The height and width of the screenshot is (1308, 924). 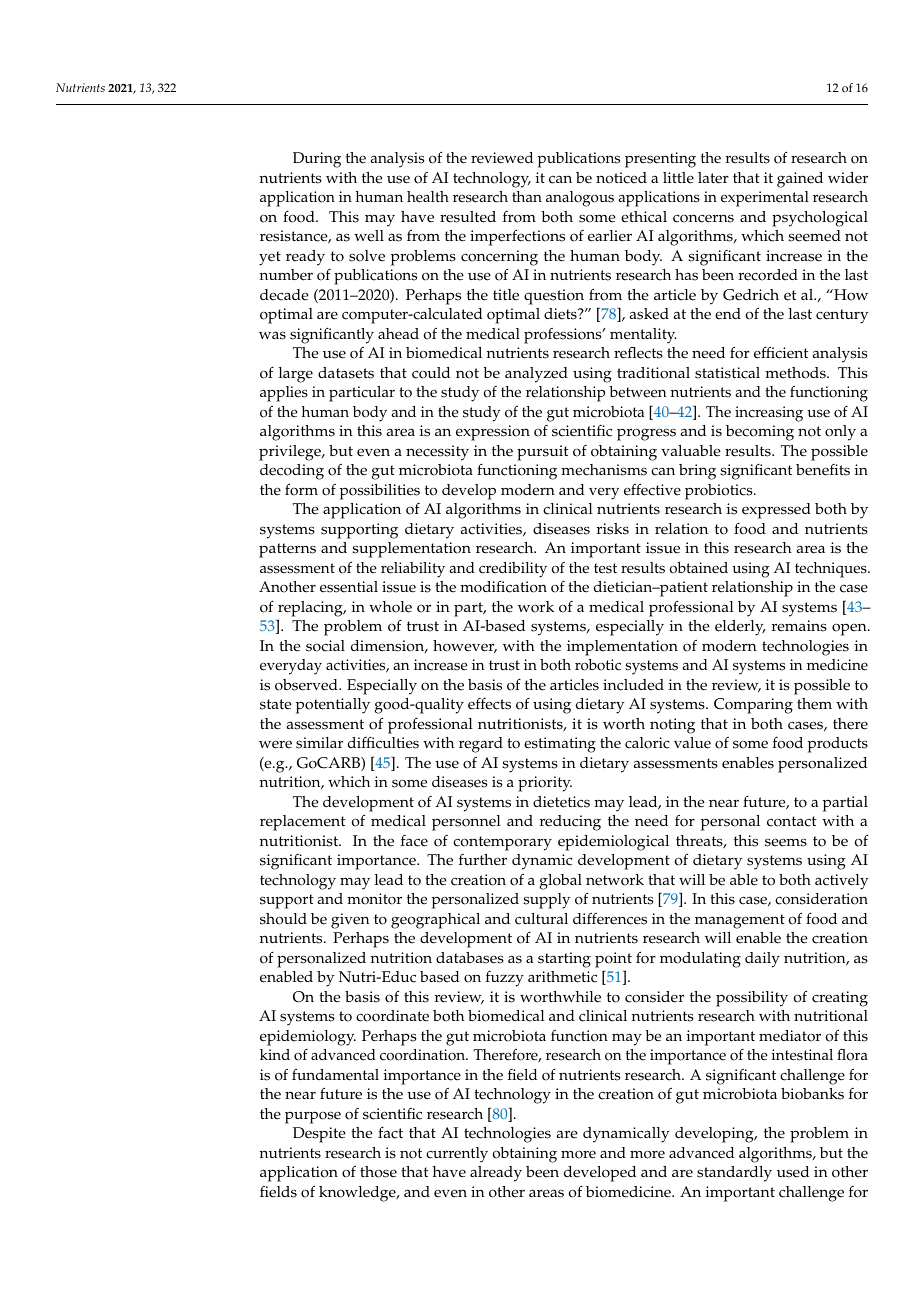 What do you see at coordinates (319, 1135) in the screenshot?
I see `Despite` at bounding box center [319, 1135].
